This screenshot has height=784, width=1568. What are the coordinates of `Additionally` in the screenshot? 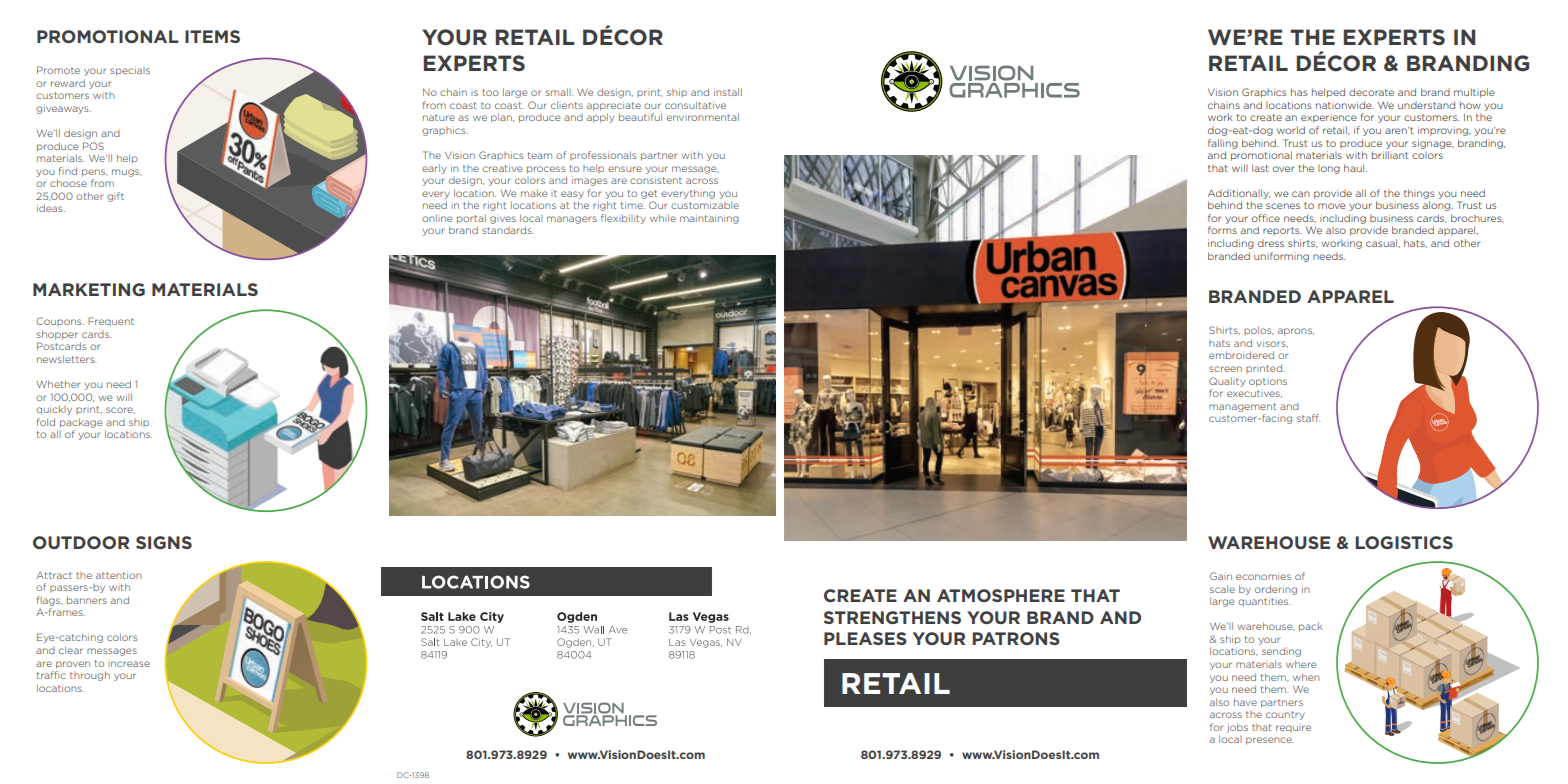 It's located at (1239, 194).
